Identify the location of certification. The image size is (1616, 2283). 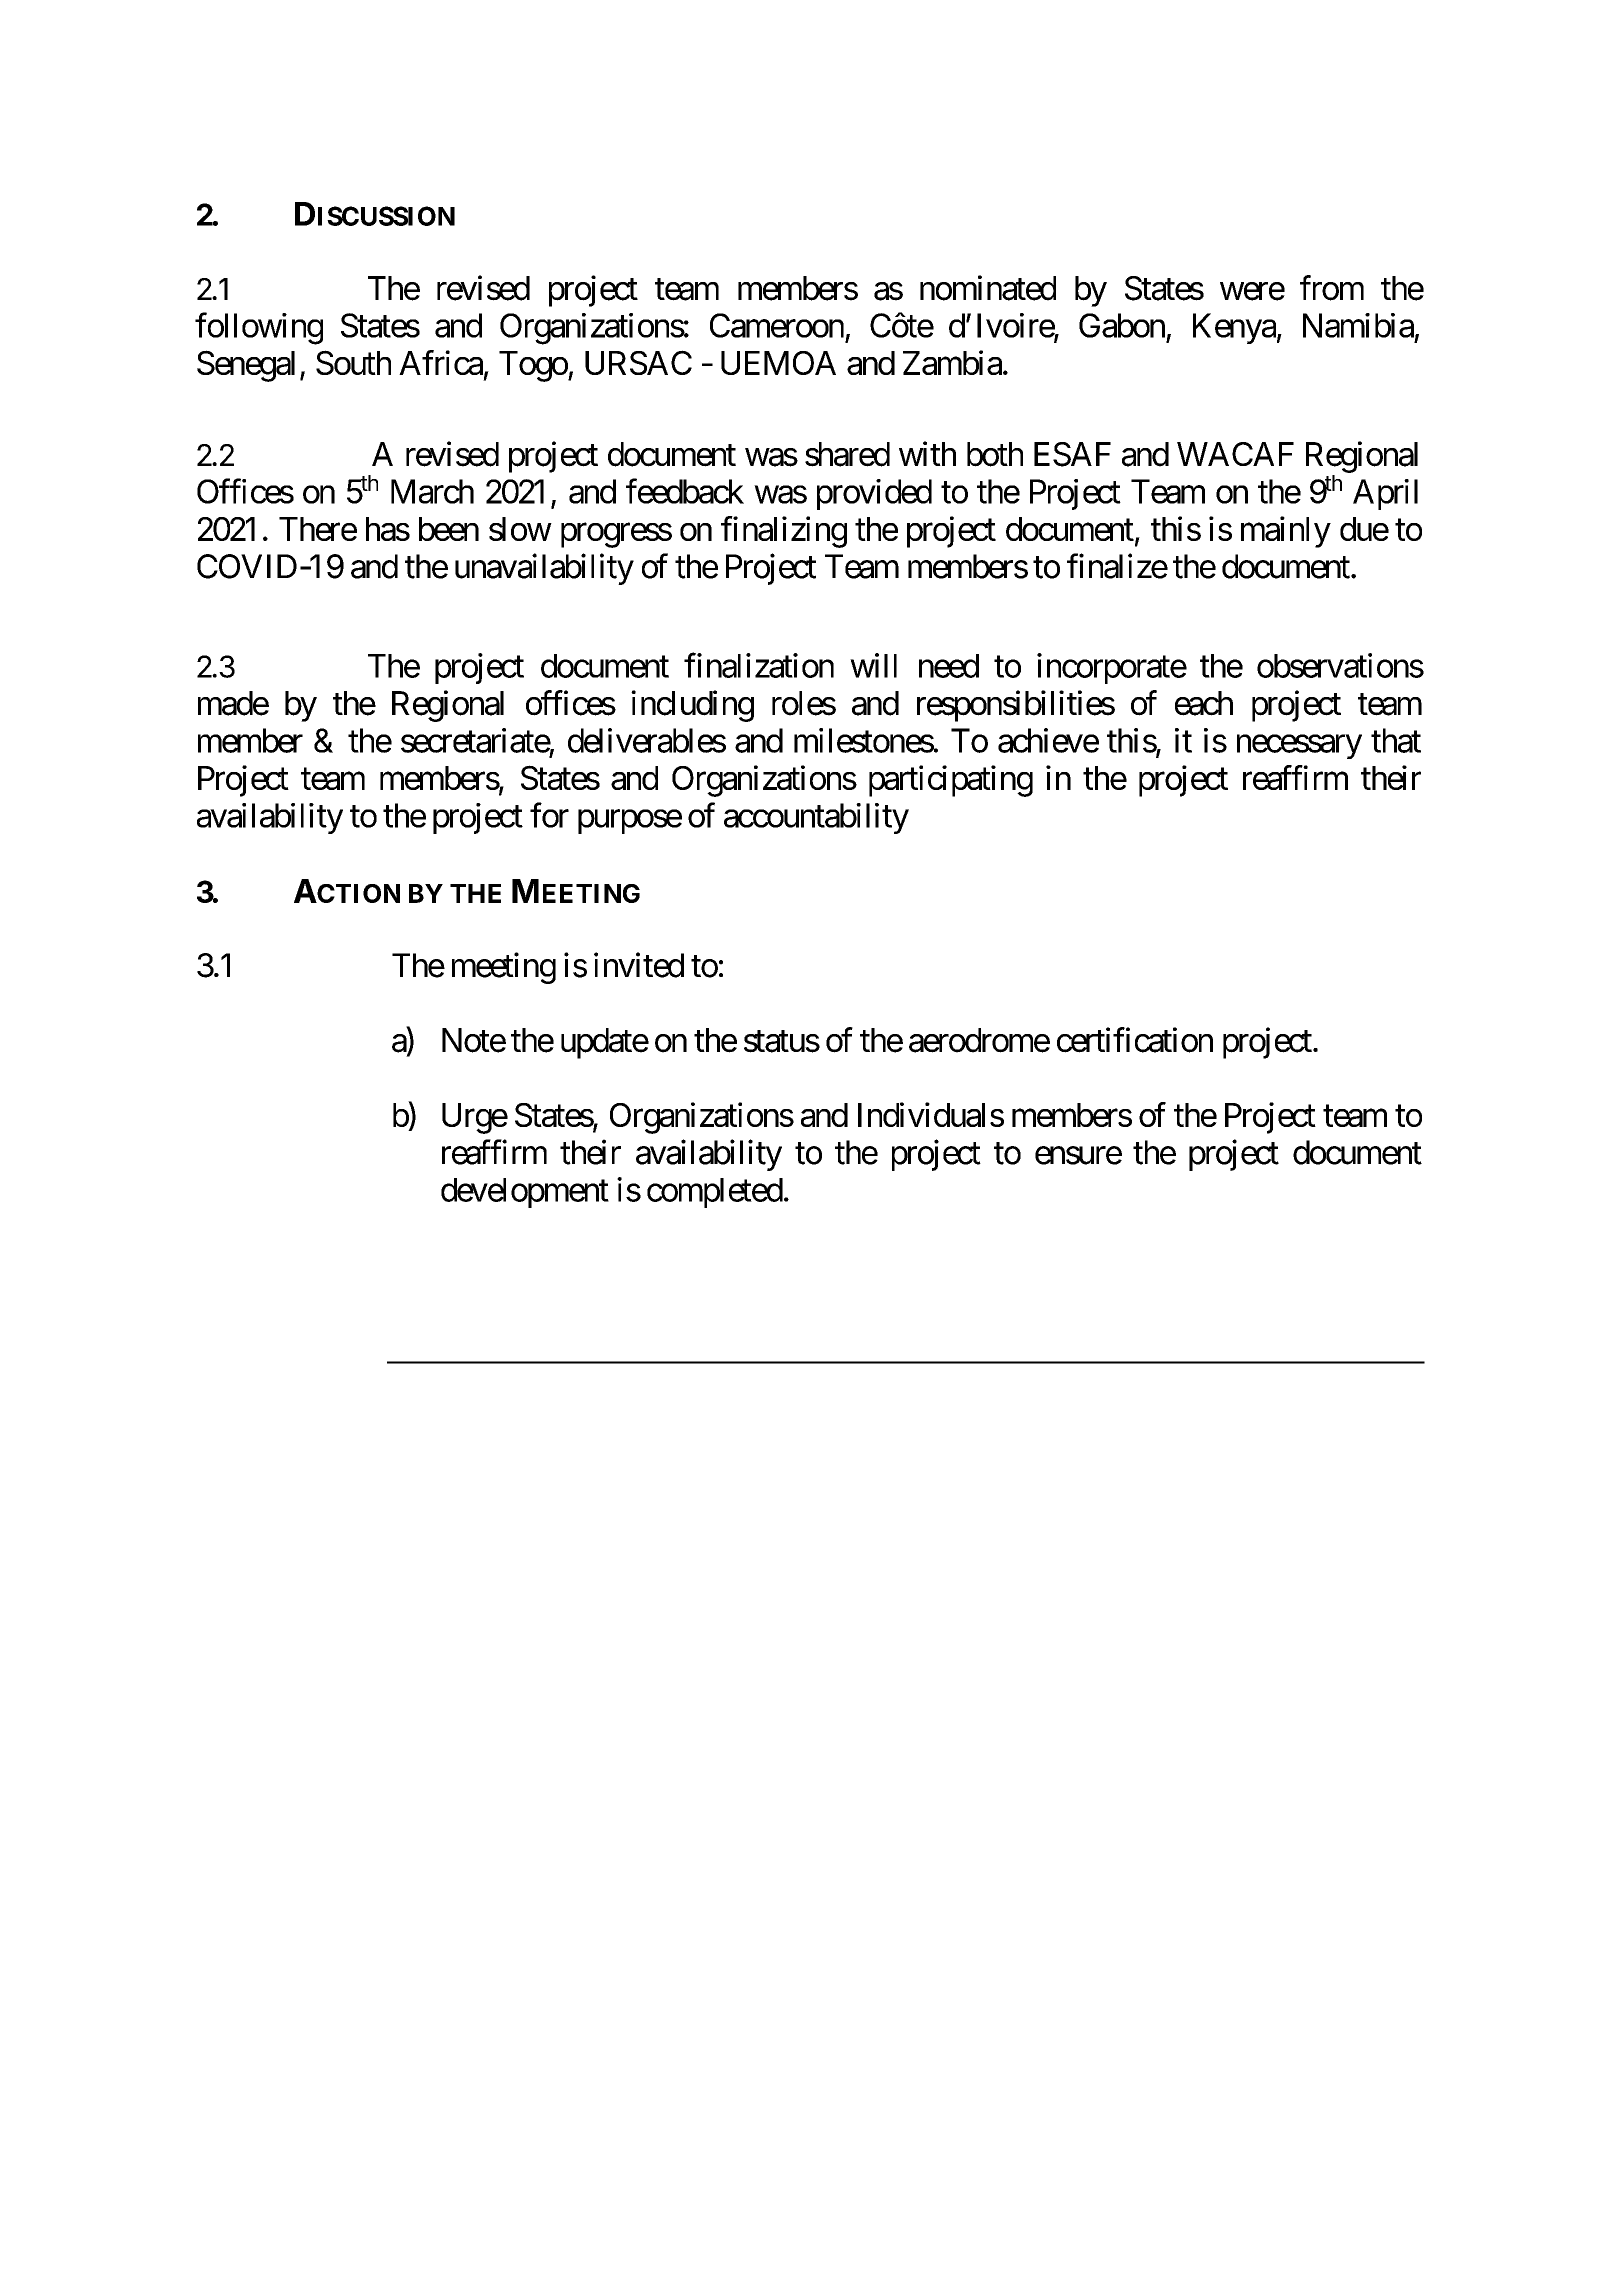
(1135, 1040).
